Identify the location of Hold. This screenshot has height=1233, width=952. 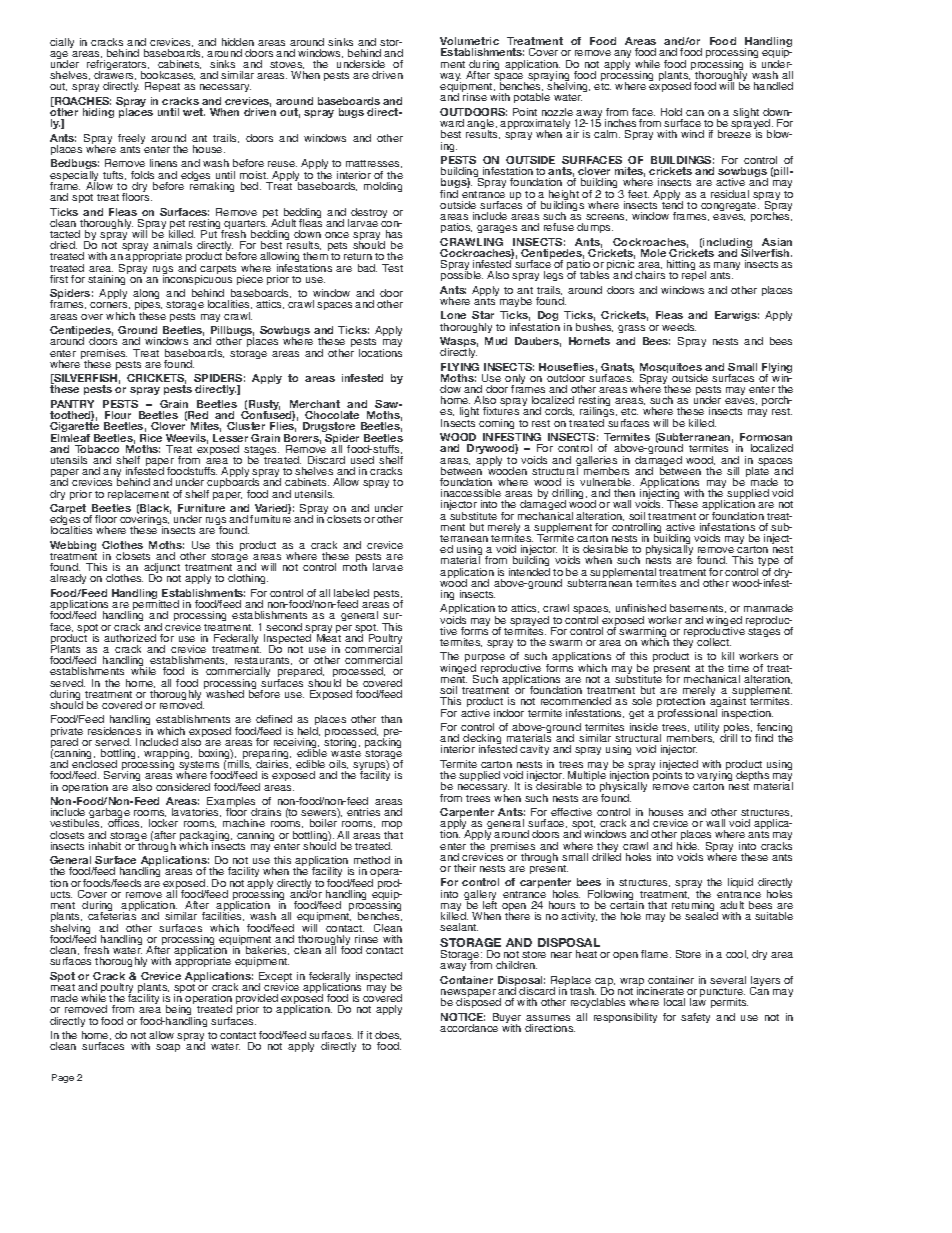
(671, 112).
